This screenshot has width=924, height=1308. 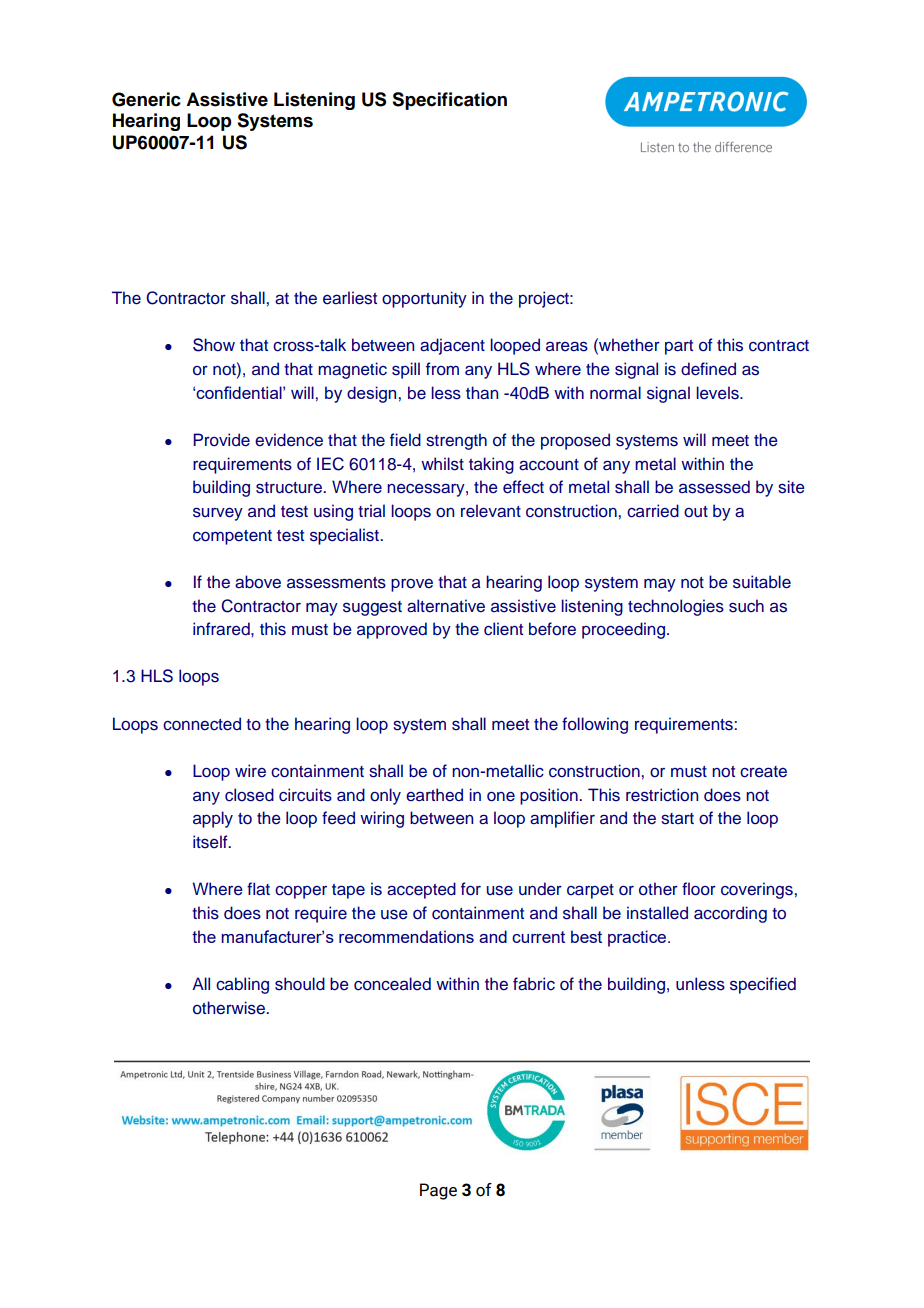 What do you see at coordinates (746, 606) in the screenshot?
I see `such` at bounding box center [746, 606].
